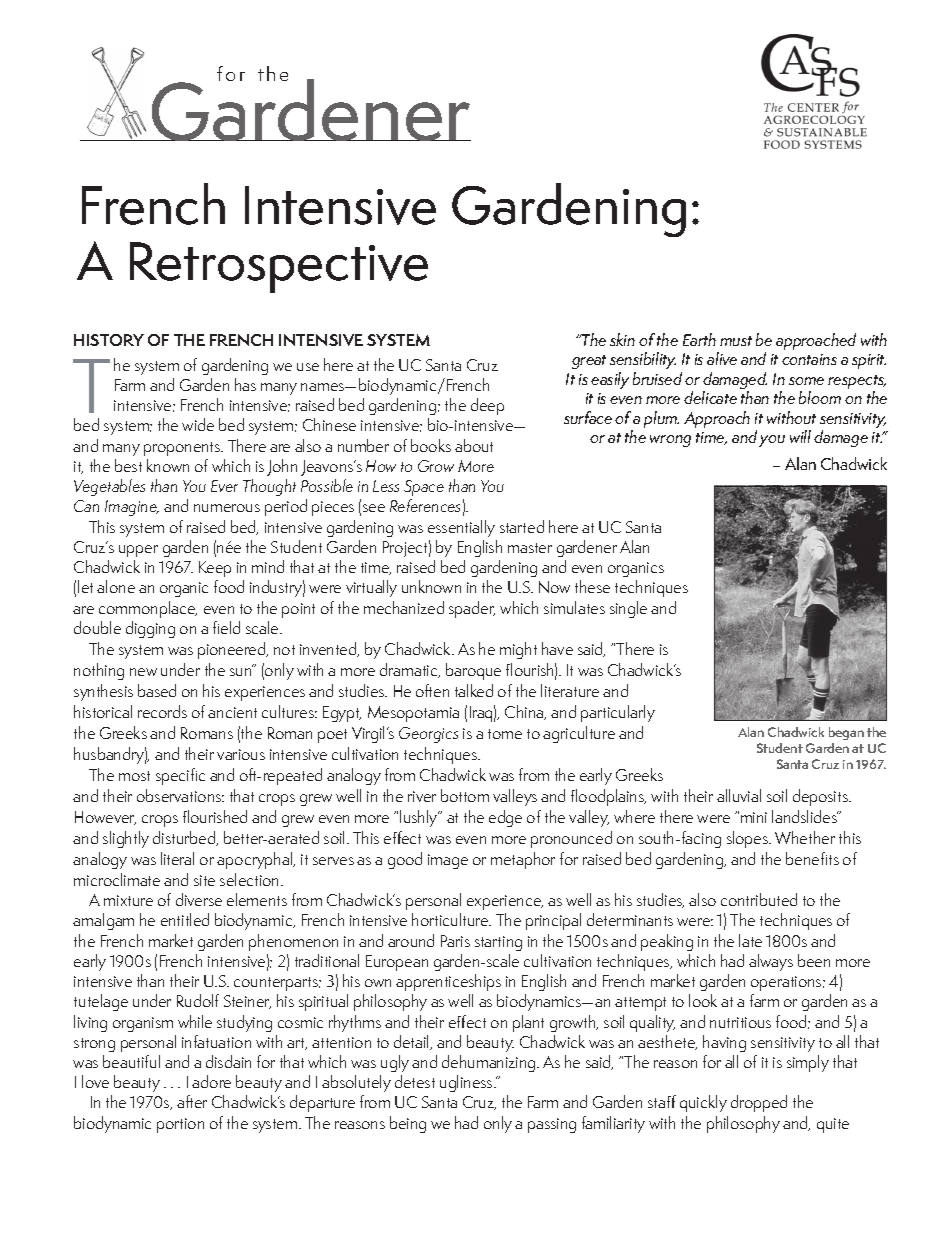 The width and height of the page is (952, 1233). Describe the element at coordinates (215, 569) in the page. I see `Keep` at that location.
